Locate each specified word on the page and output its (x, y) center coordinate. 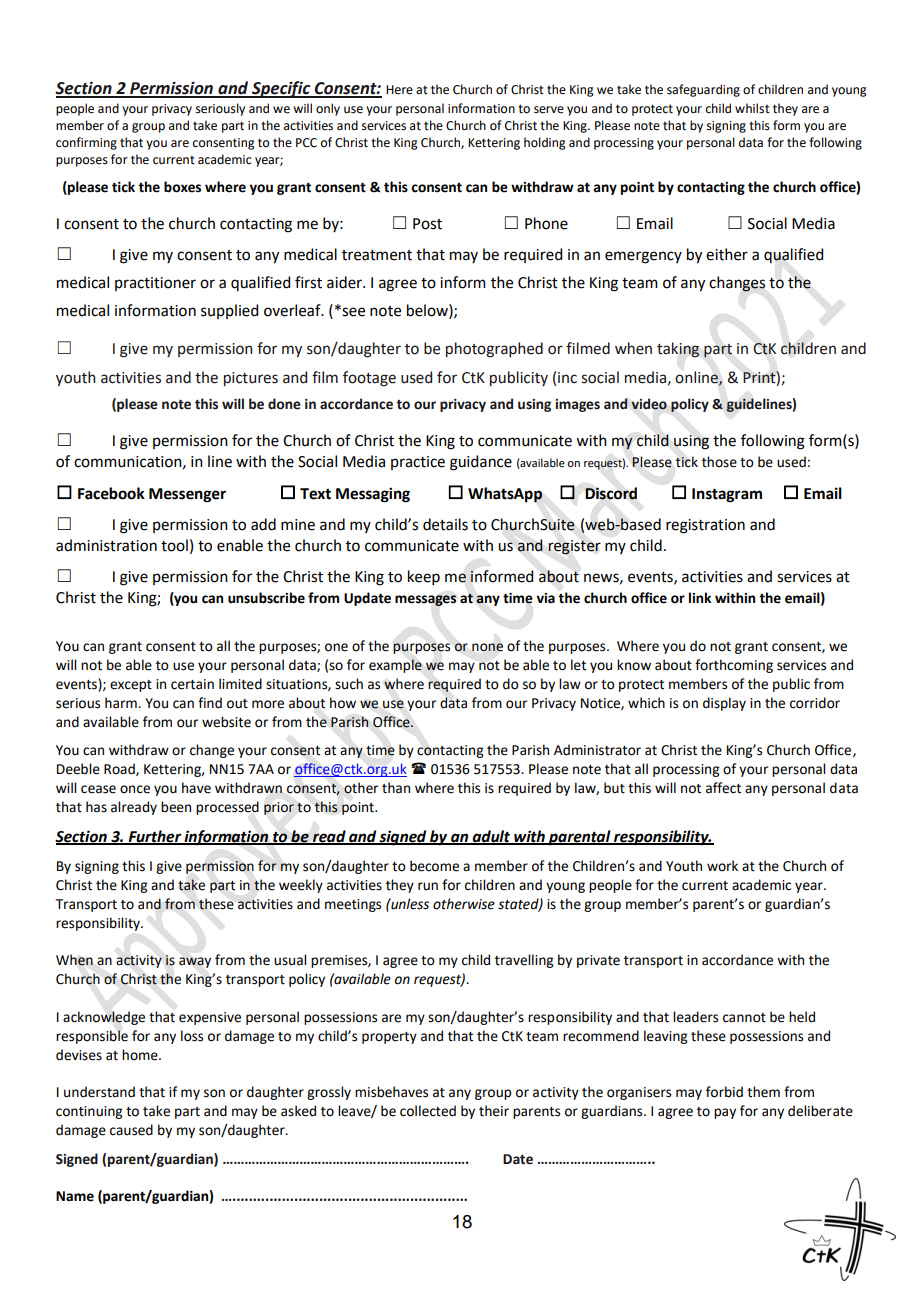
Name (75, 1196)
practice (418, 463)
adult (492, 837)
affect (723, 788)
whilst (752, 108)
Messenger (187, 495)
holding (545, 143)
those (719, 462)
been (176, 807)
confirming (86, 143)
